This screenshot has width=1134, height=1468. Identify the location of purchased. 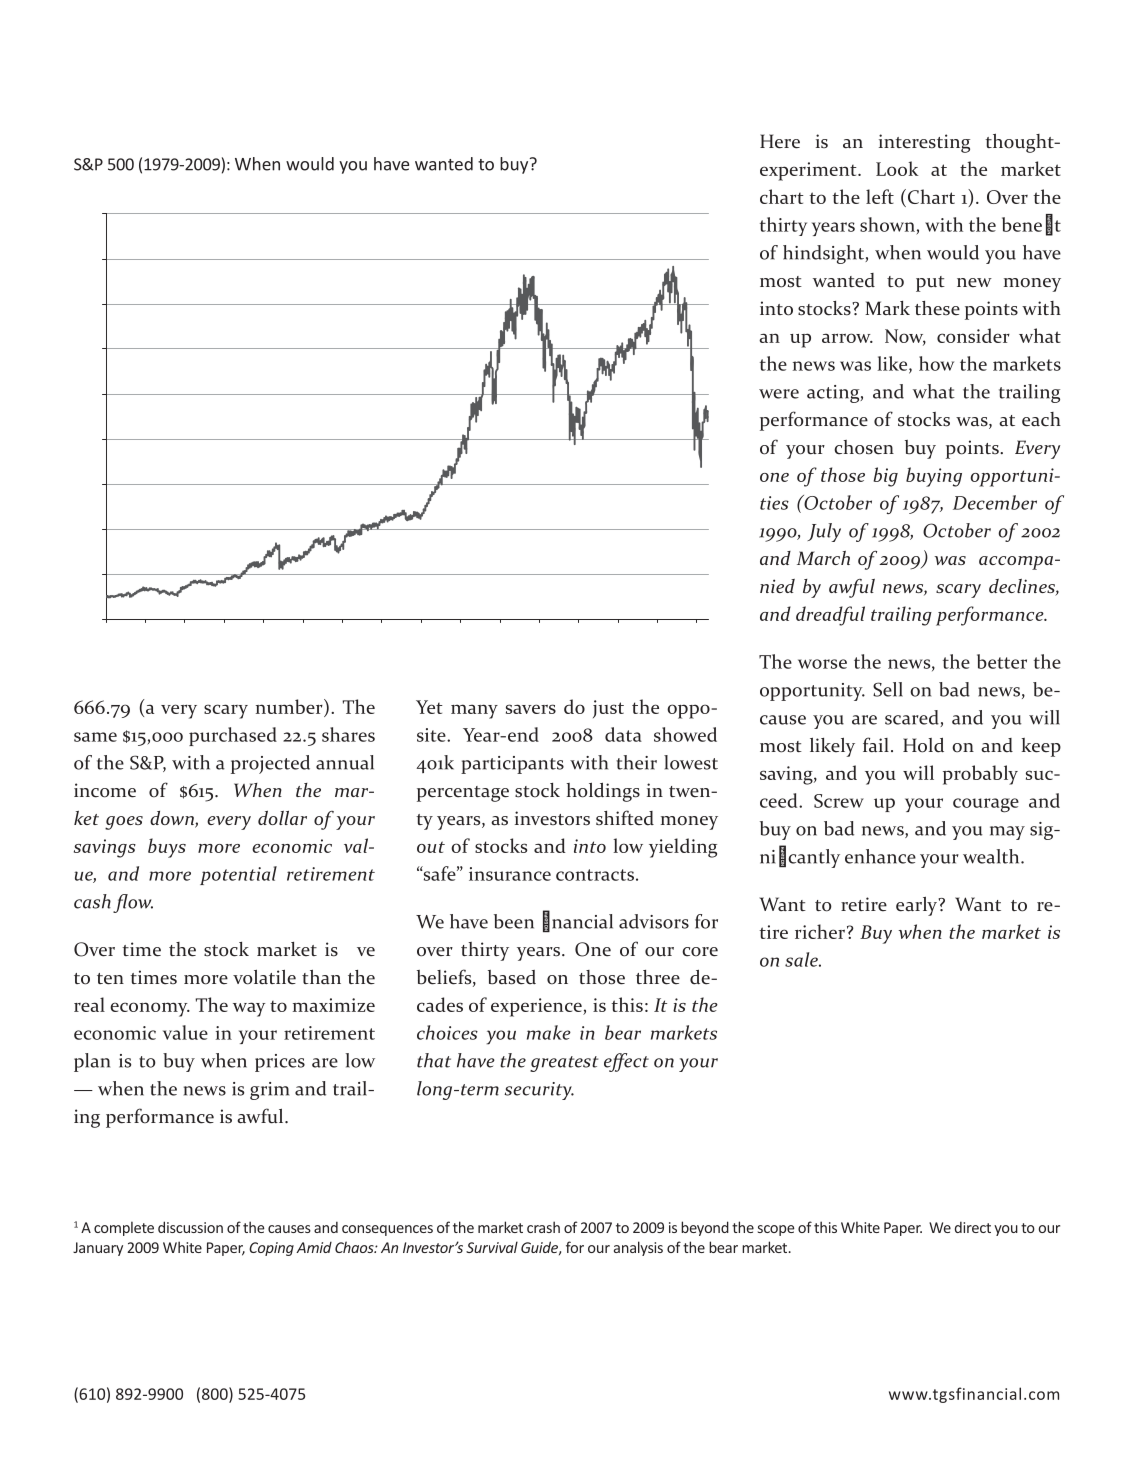
(233, 736).
